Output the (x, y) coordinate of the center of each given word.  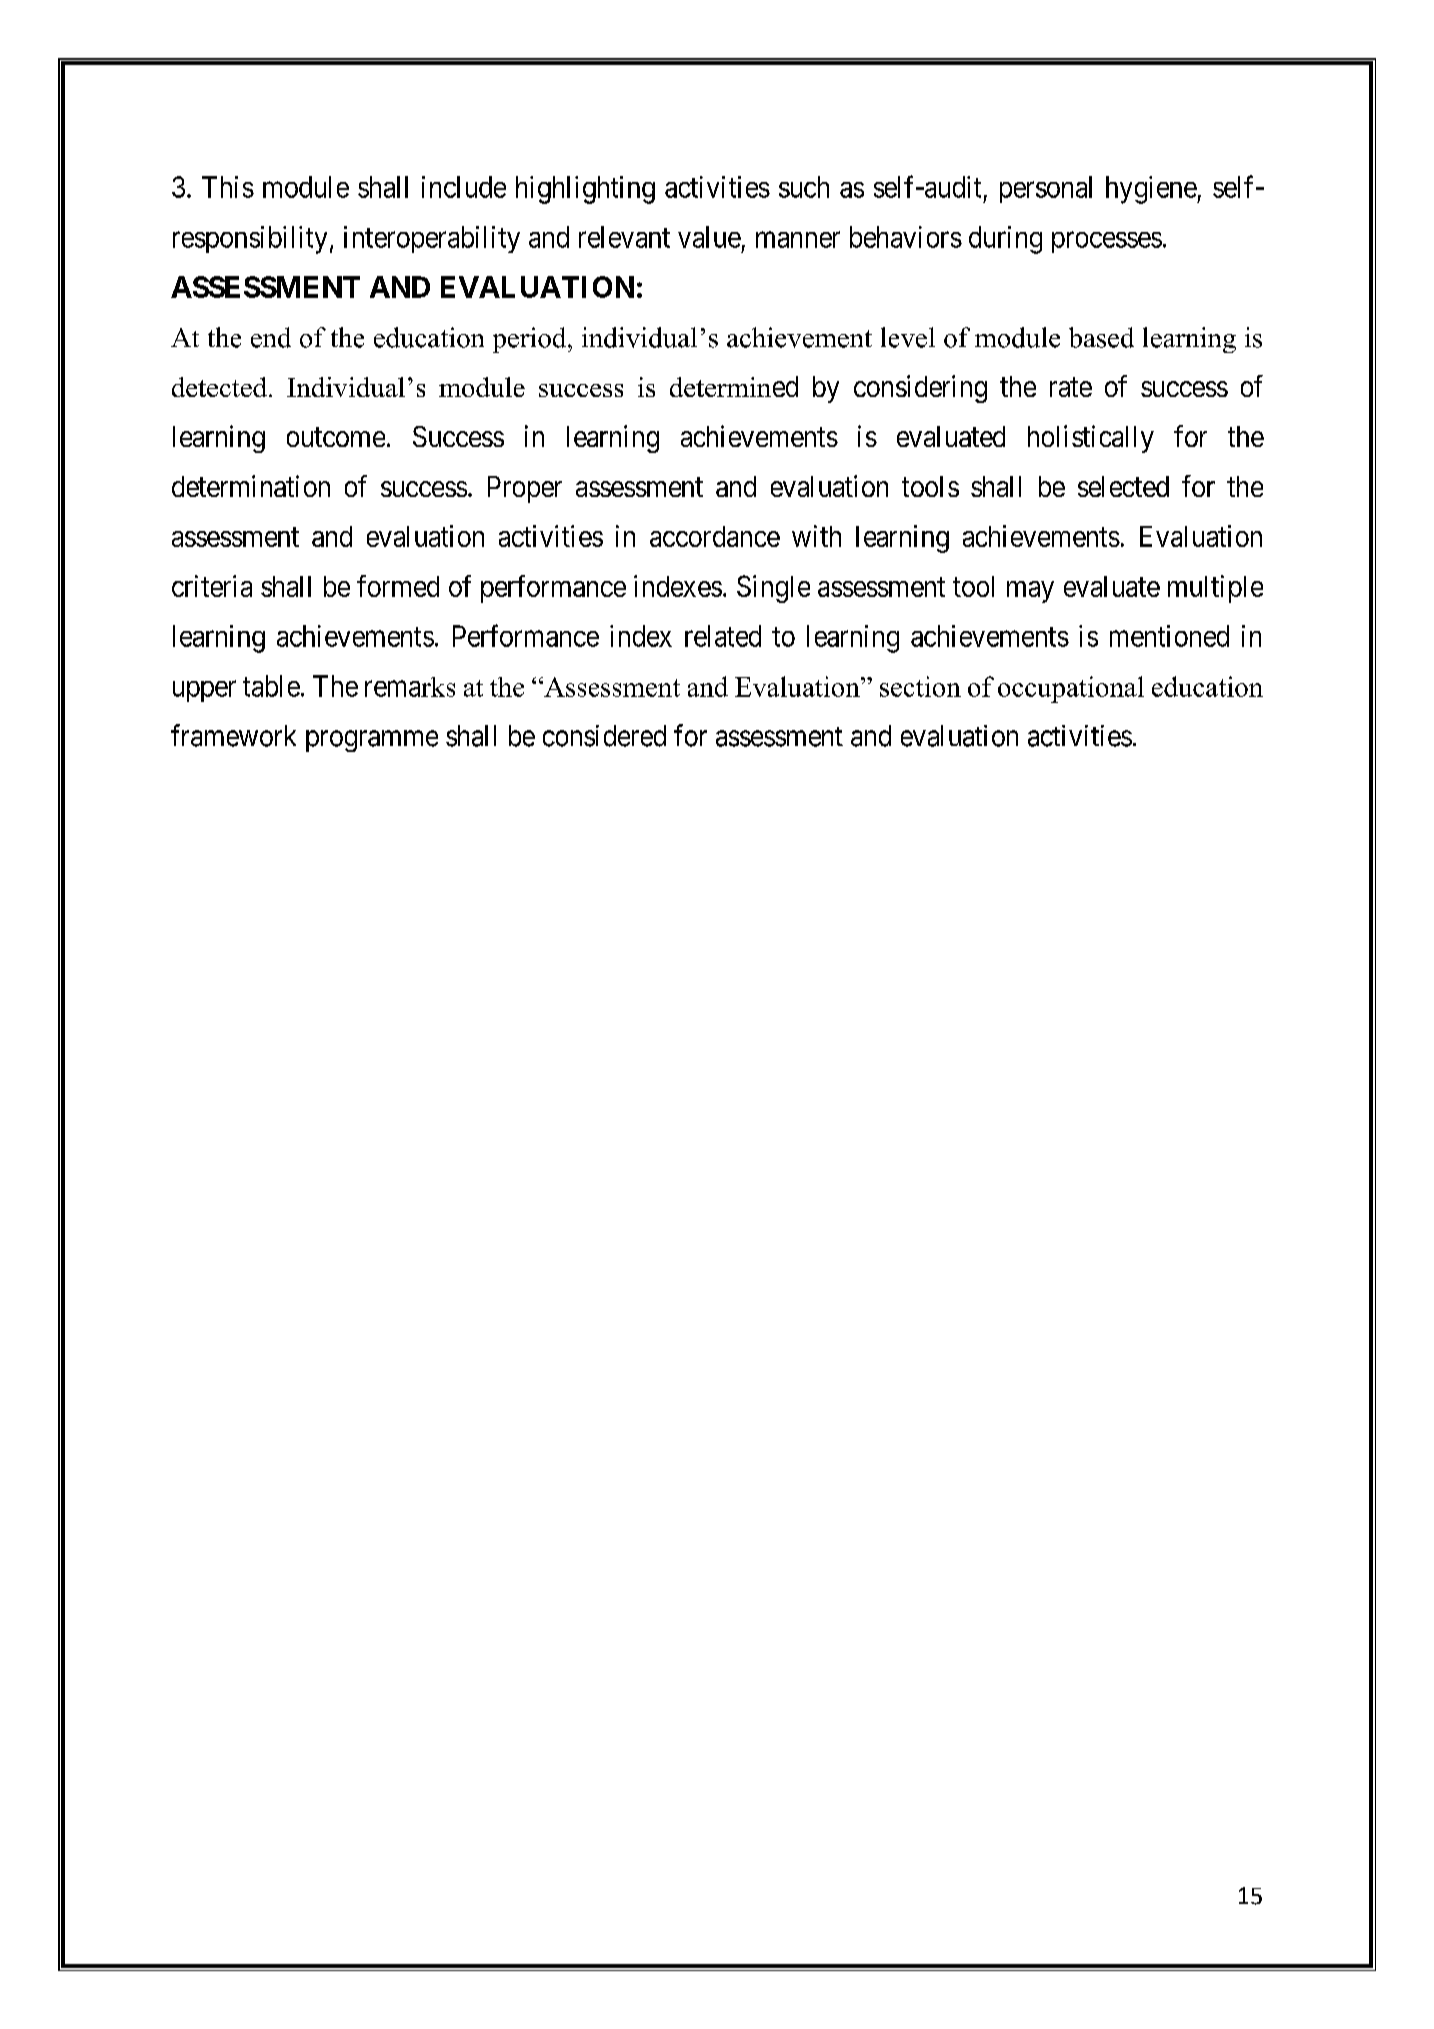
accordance (715, 536)
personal (1046, 189)
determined (734, 386)
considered (604, 736)
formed (398, 586)
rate (1071, 387)
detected (219, 387)
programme (372, 741)
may (1030, 592)
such (804, 187)
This (228, 187)
